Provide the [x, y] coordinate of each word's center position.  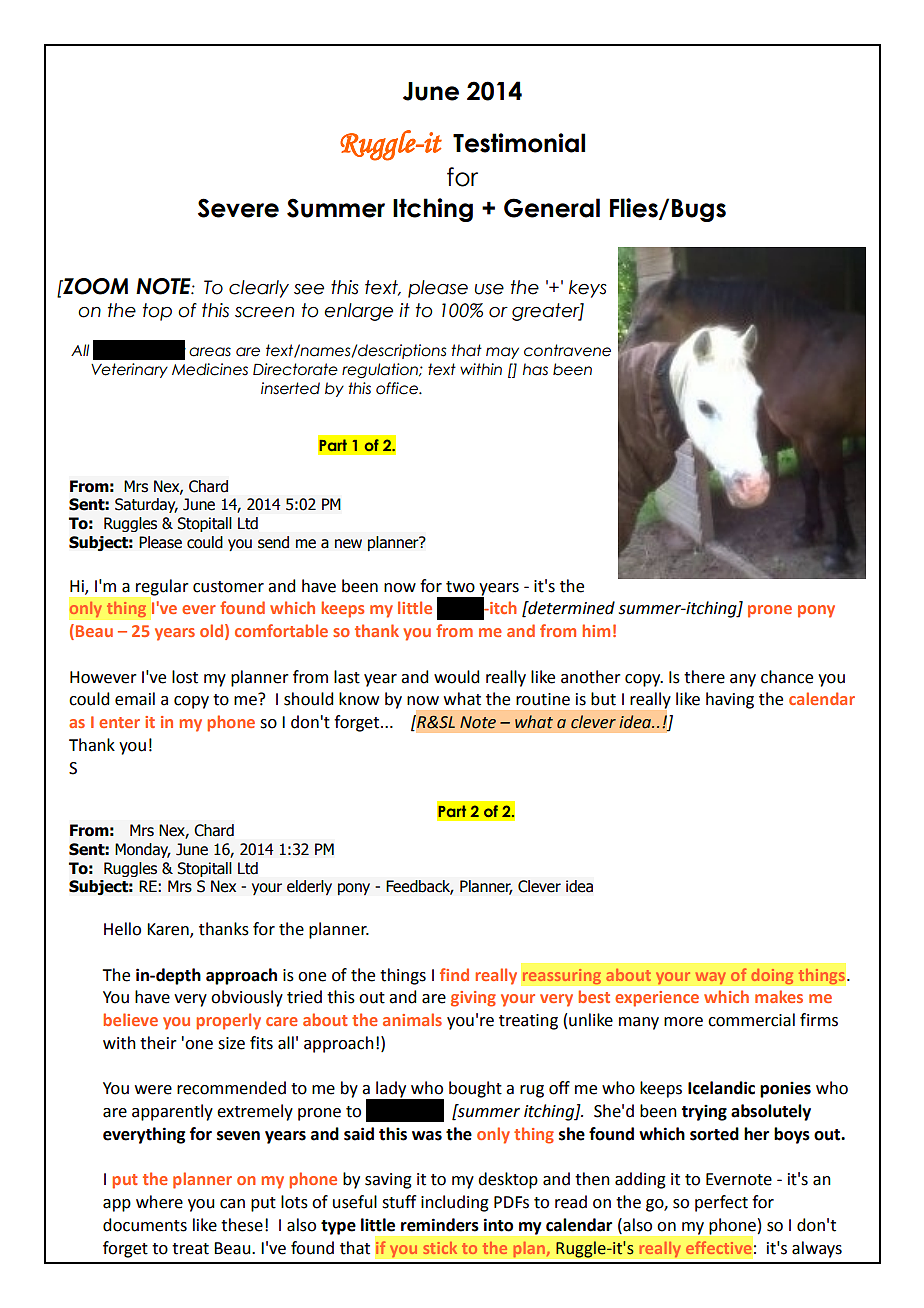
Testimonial [519, 143]
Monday [143, 850]
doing [772, 976]
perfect [721, 1203]
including [455, 1203]
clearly [259, 289]
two [460, 587]
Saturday [146, 505]
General [552, 208]
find [454, 974]
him [596, 630]
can [232, 1204]
